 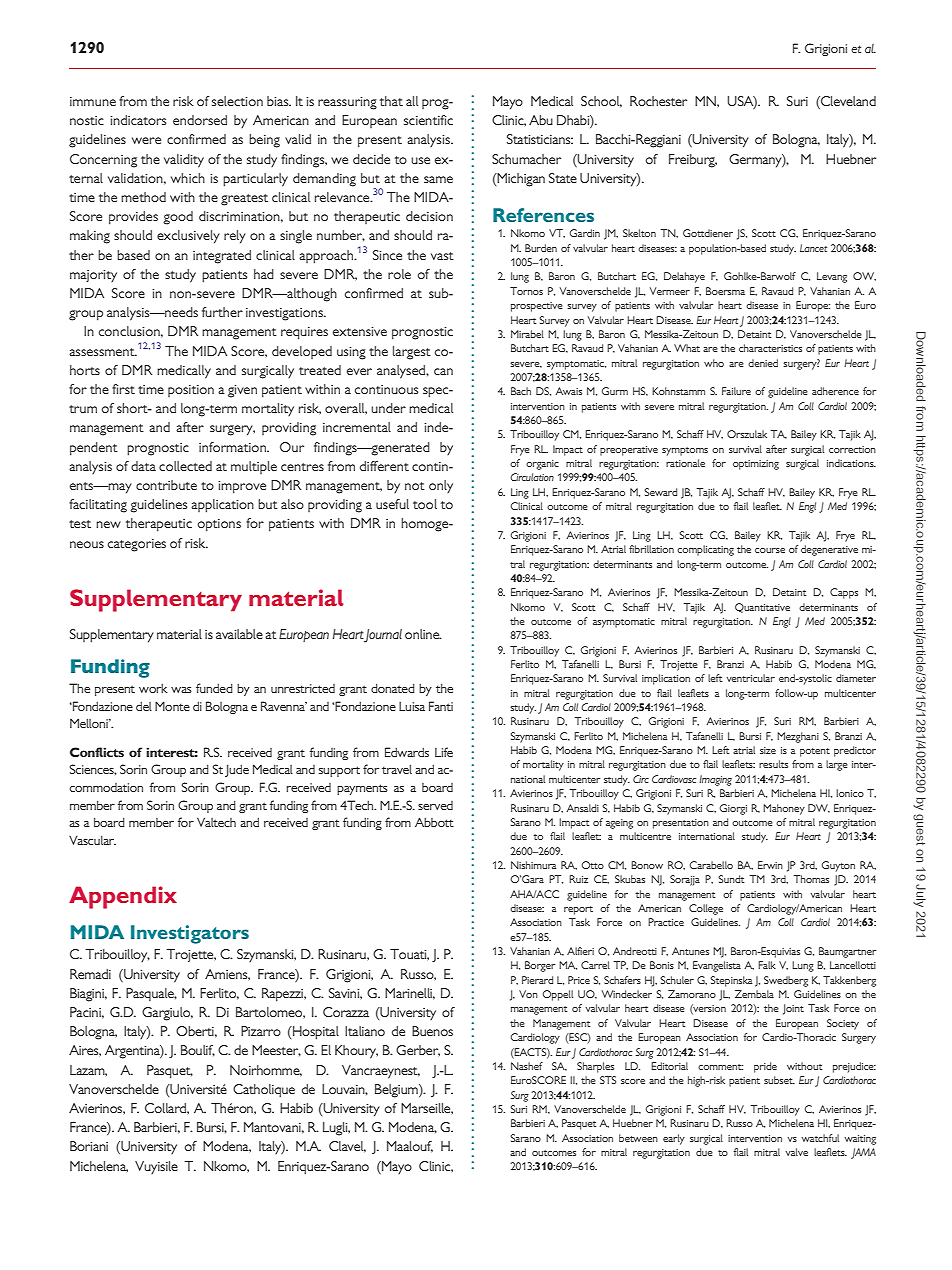 I want to click on Mahoney, so click(x=784, y=809).
